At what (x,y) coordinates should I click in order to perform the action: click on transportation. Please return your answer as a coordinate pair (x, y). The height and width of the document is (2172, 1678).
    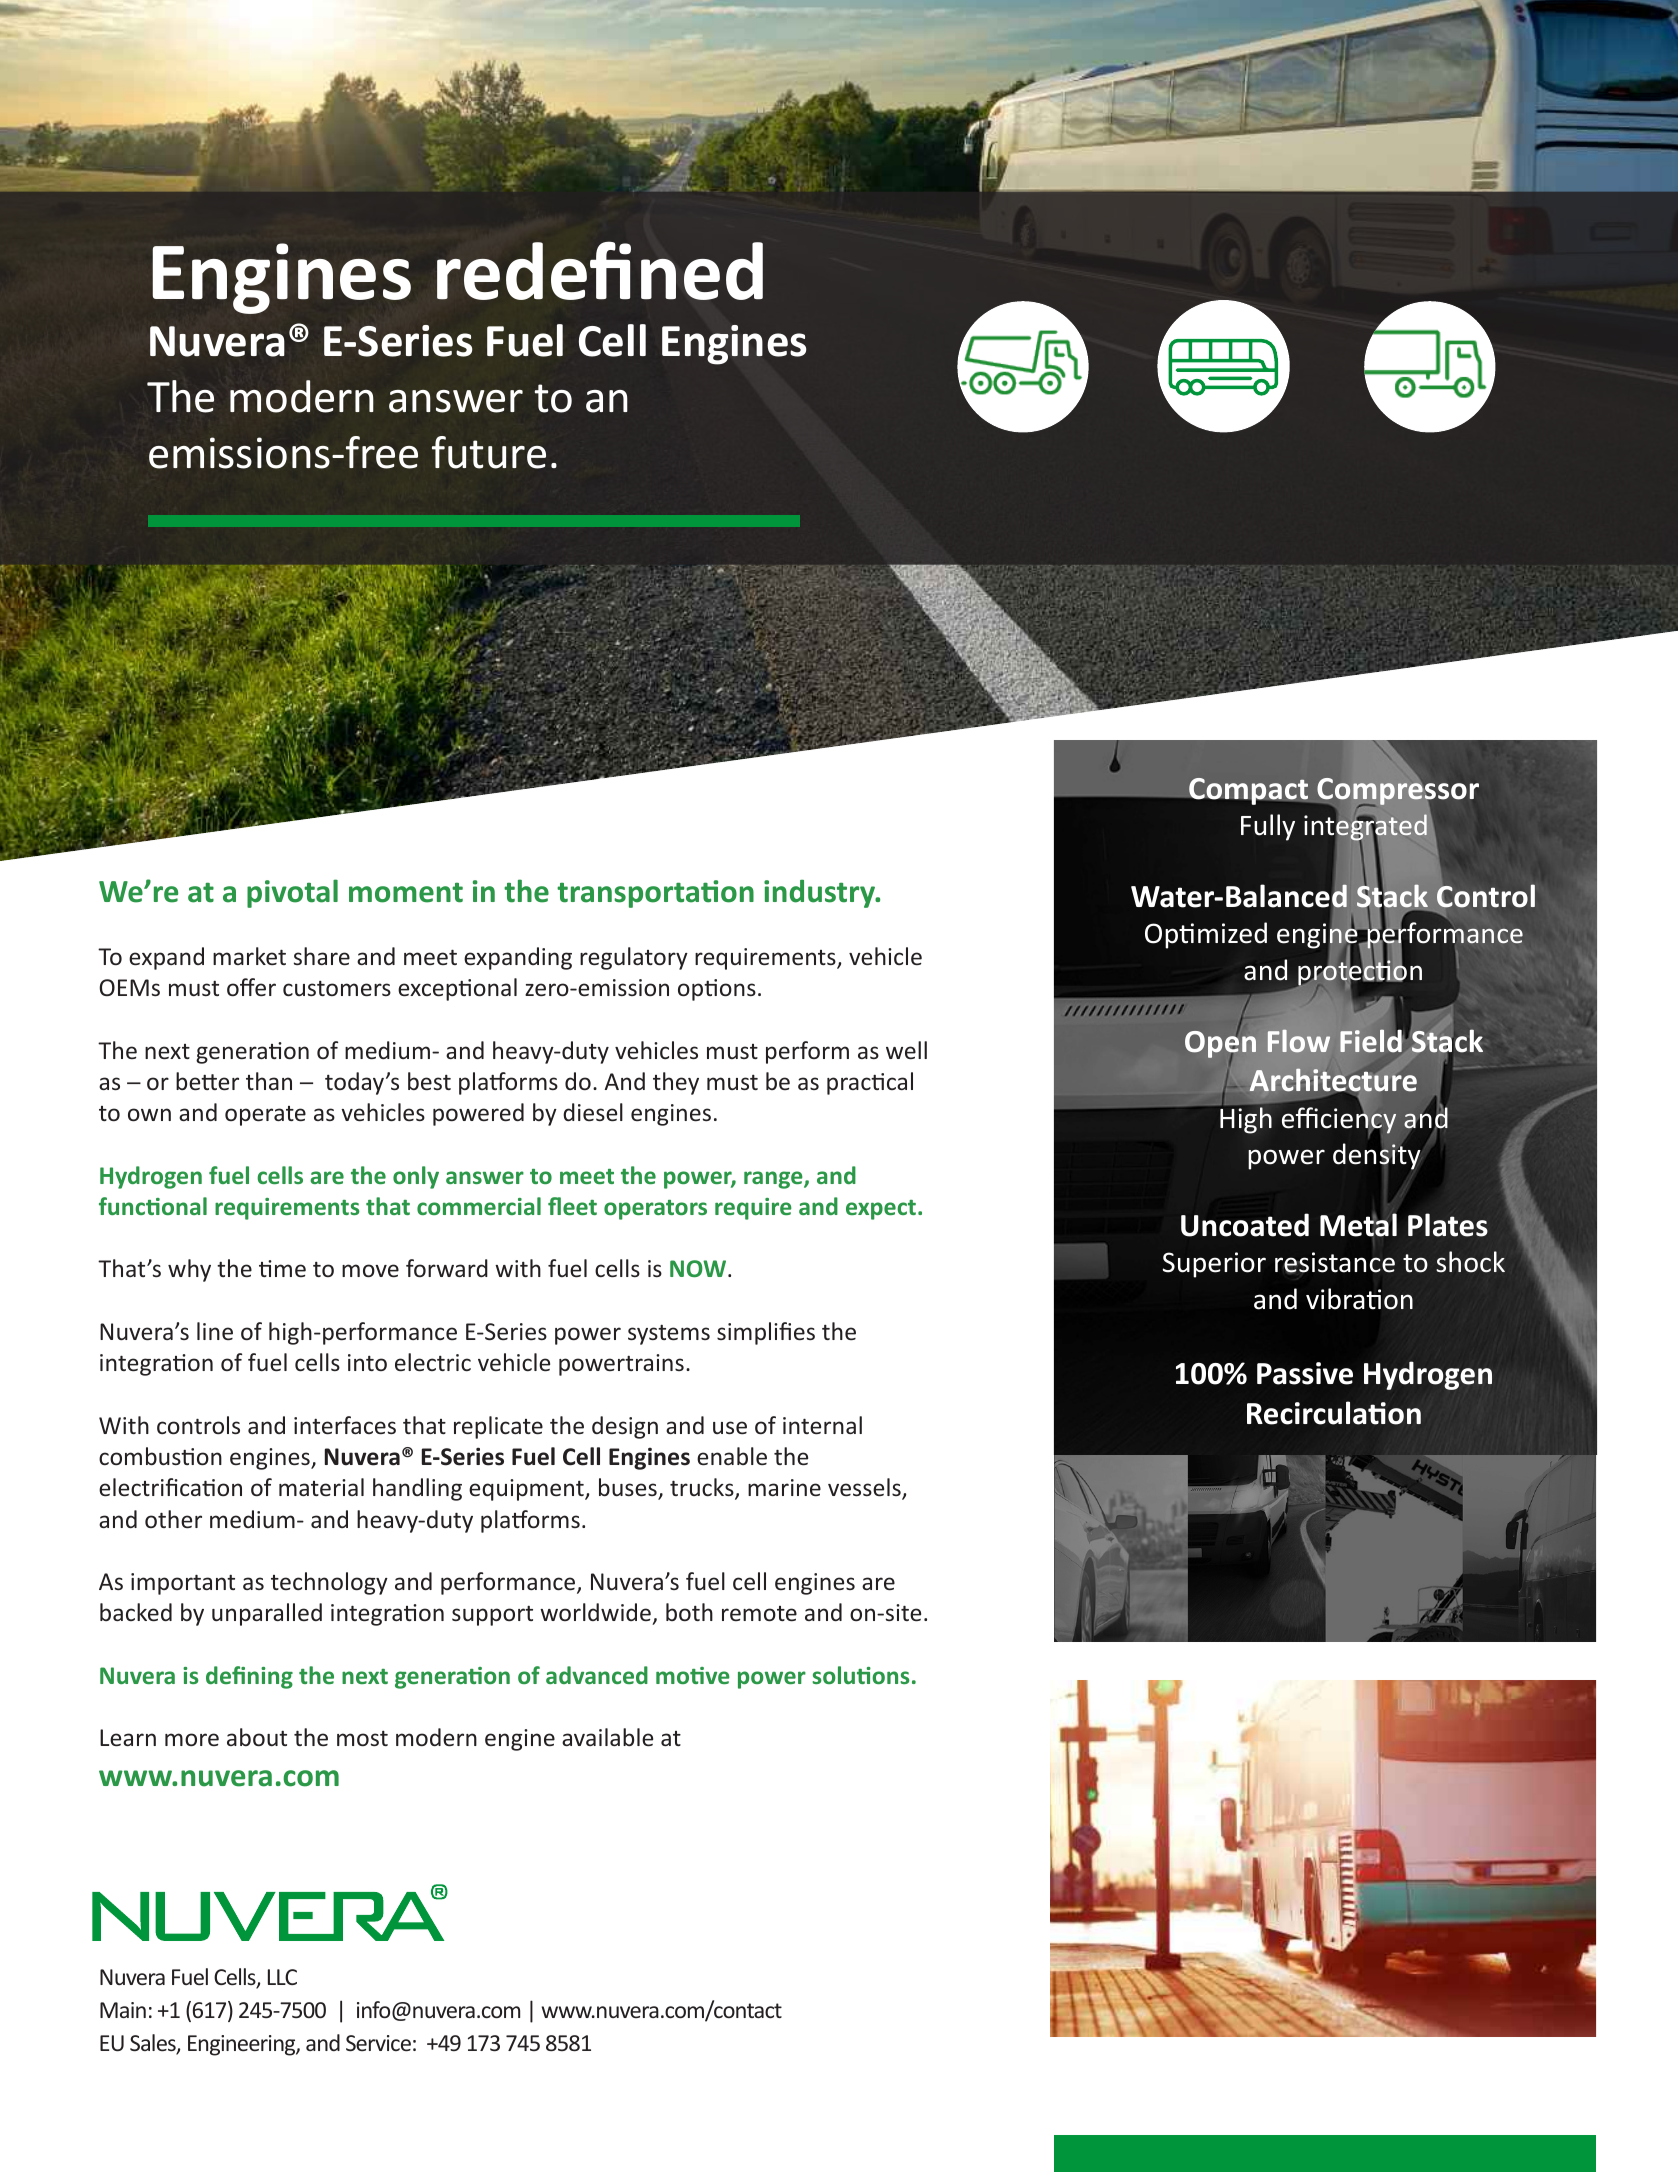
    Looking at the image, I should click on (655, 894).
